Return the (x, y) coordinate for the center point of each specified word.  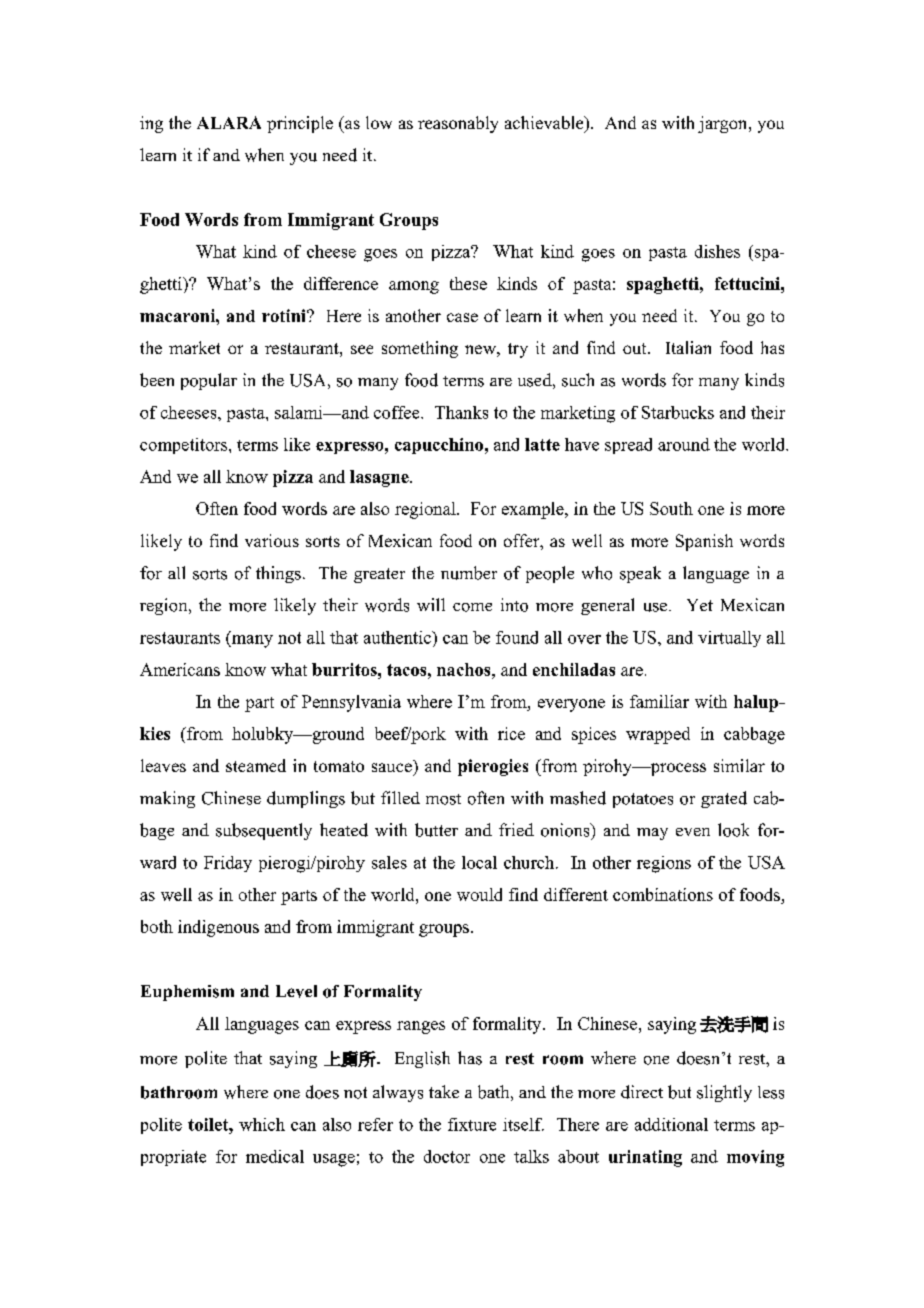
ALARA (229, 122)
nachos (465, 669)
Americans (180, 669)
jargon (724, 124)
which (262, 1124)
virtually (729, 639)
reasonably (458, 124)
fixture (472, 1124)
